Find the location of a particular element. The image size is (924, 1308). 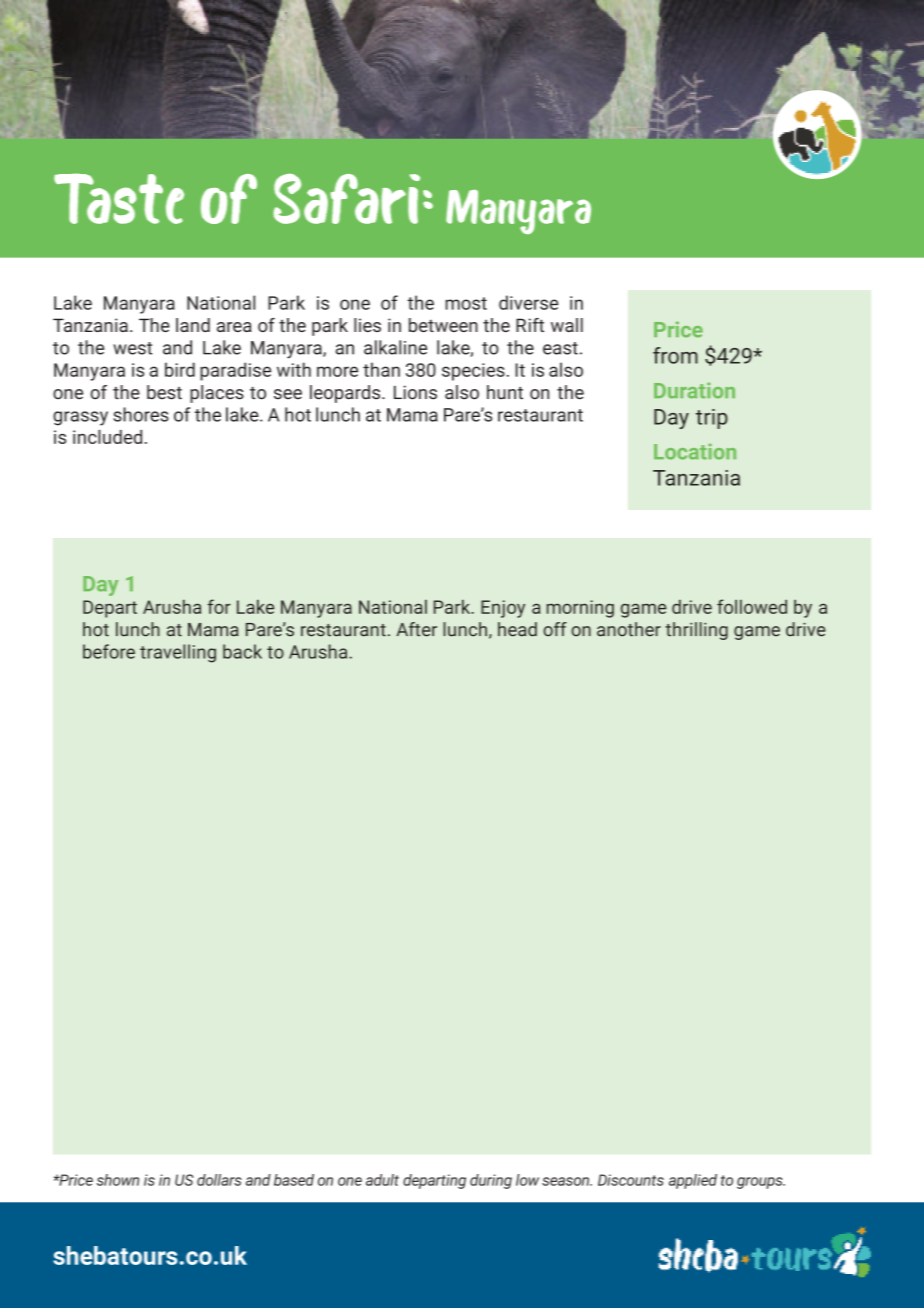

Location is located at coordinates (695, 451).
